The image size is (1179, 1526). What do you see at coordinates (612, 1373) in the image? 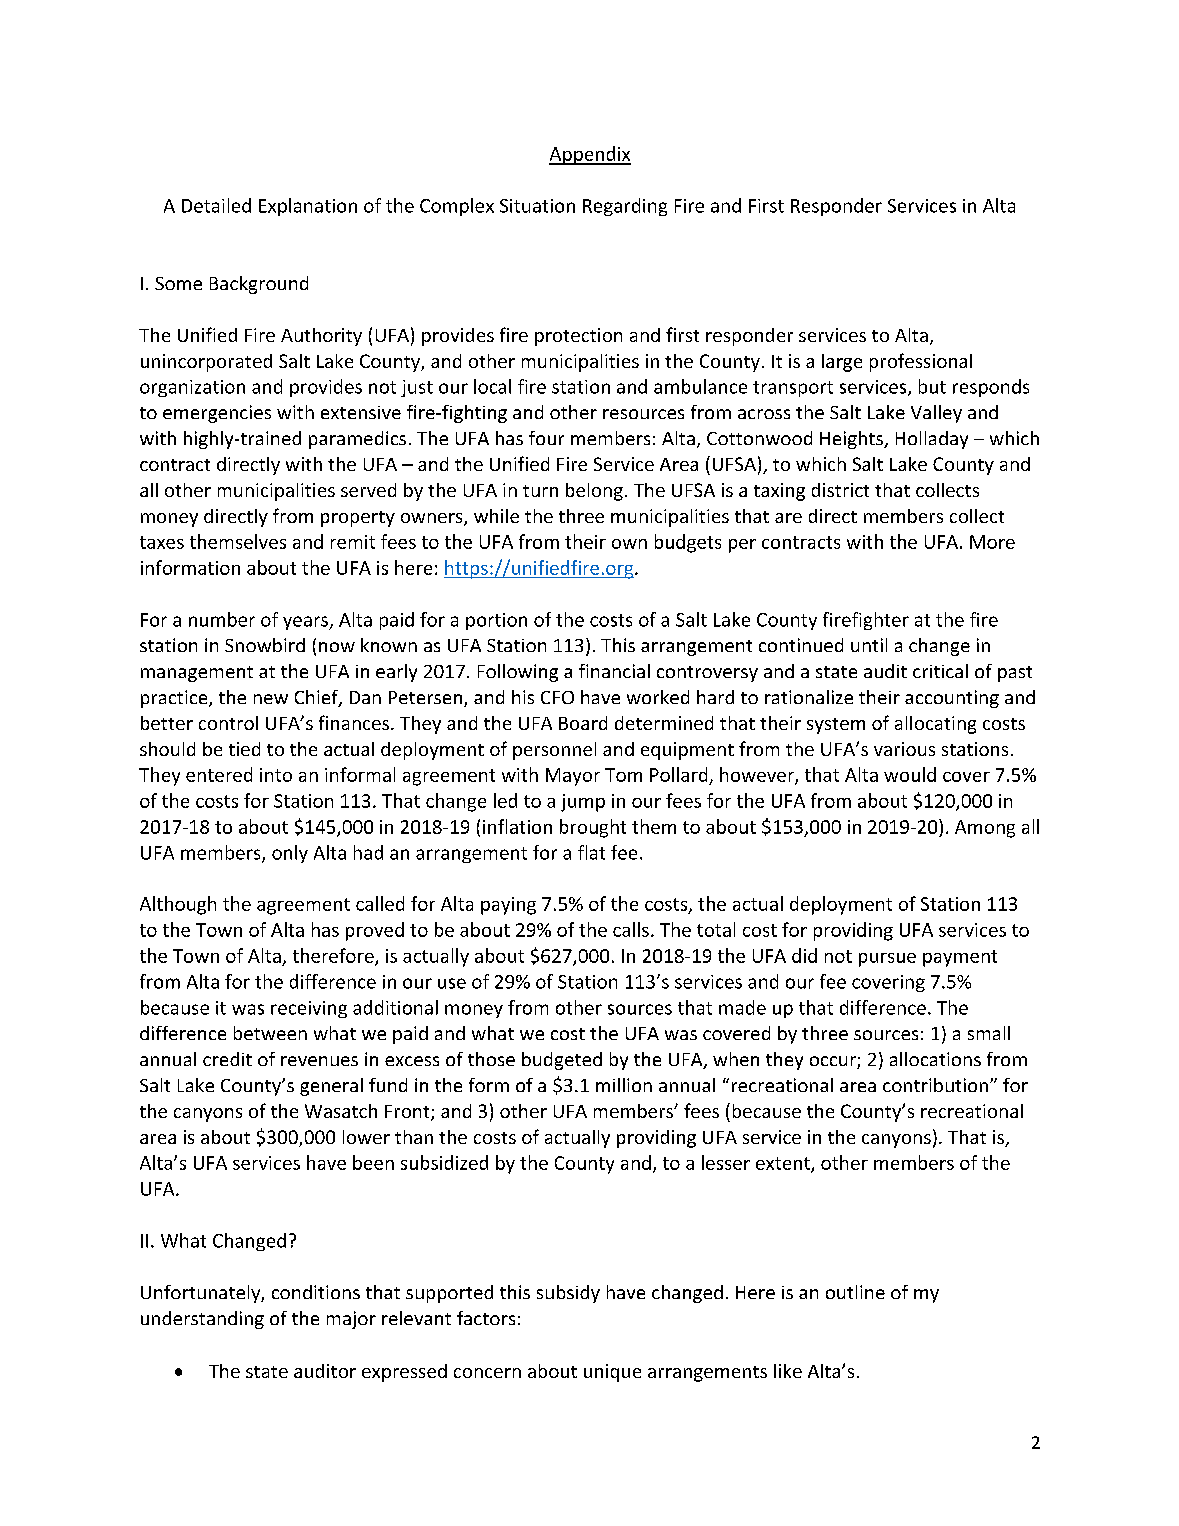
I see `unique` at bounding box center [612, 1373].
